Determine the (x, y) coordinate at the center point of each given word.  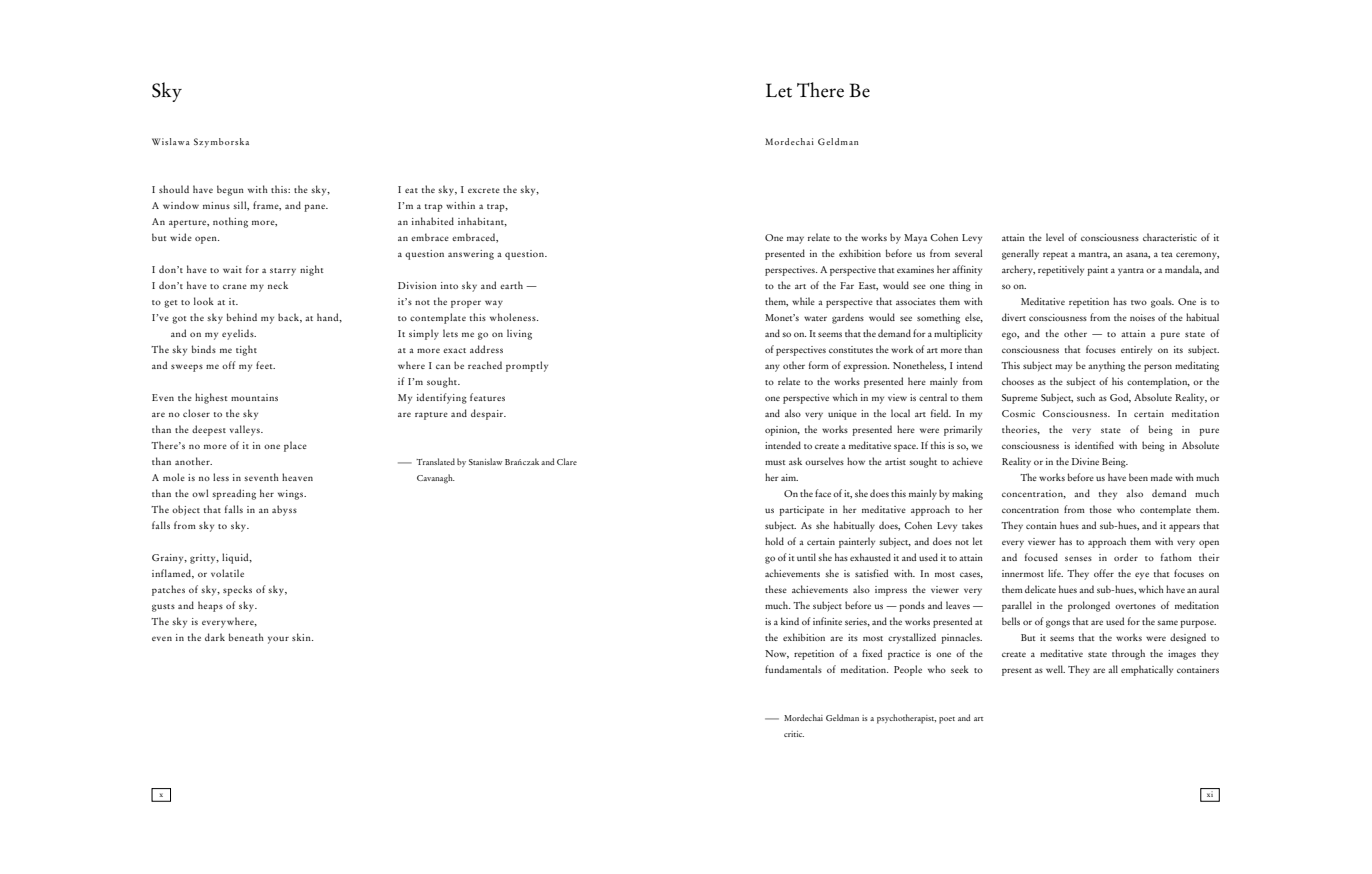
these (776, 589)
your (278, 640)
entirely (1136, 350)
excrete (484, 190)
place (295, 446)
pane (316, 208)
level (1055, 237)
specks (237, 590)
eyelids (239, 334)
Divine (1085, 461)
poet (947, 720)
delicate (1040, 589)
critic (794, 734)
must (775, 462)
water (815, 318)
